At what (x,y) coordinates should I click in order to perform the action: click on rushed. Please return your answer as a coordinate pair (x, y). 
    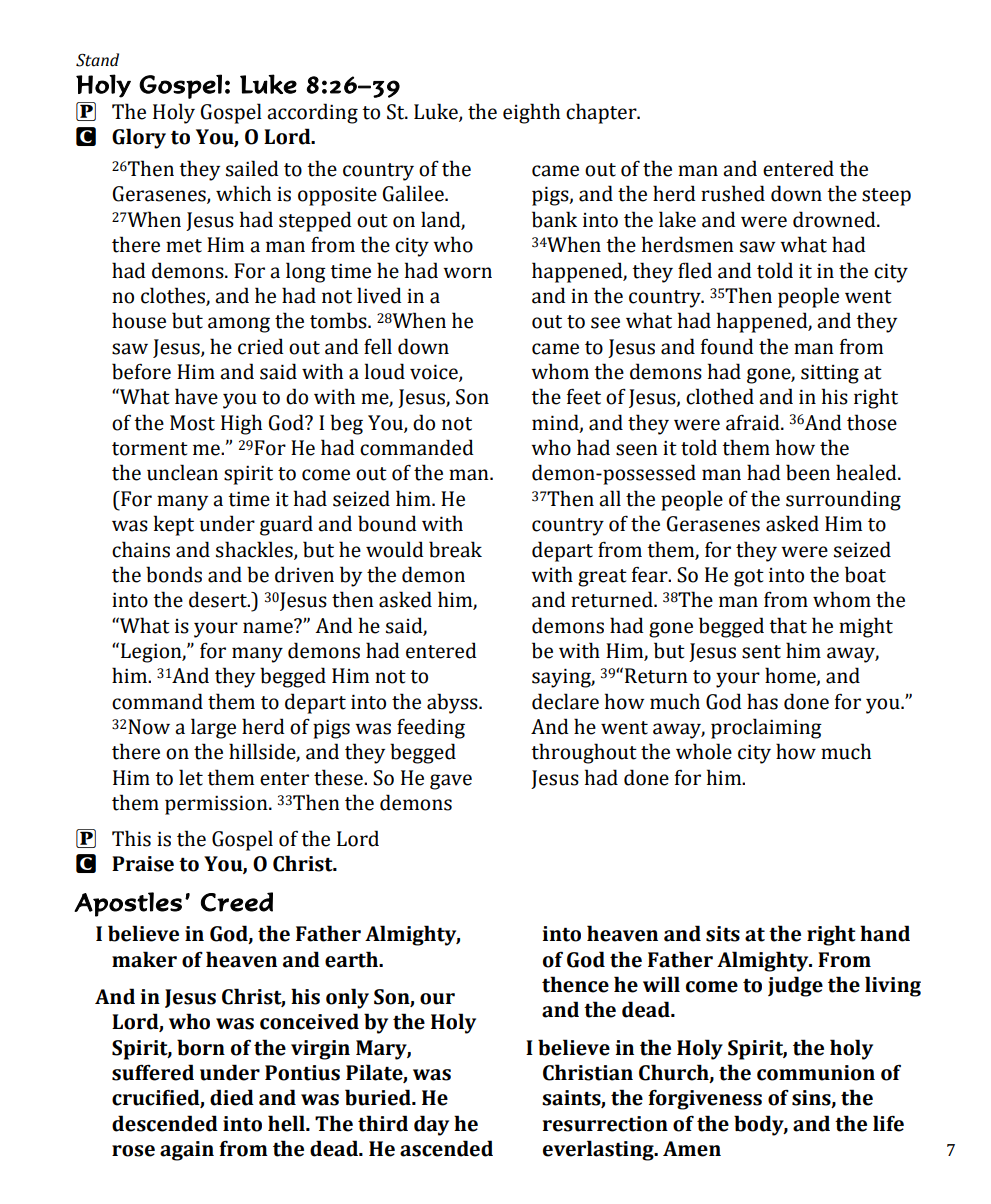
    Looking at the image, I should click on (733, 193).
